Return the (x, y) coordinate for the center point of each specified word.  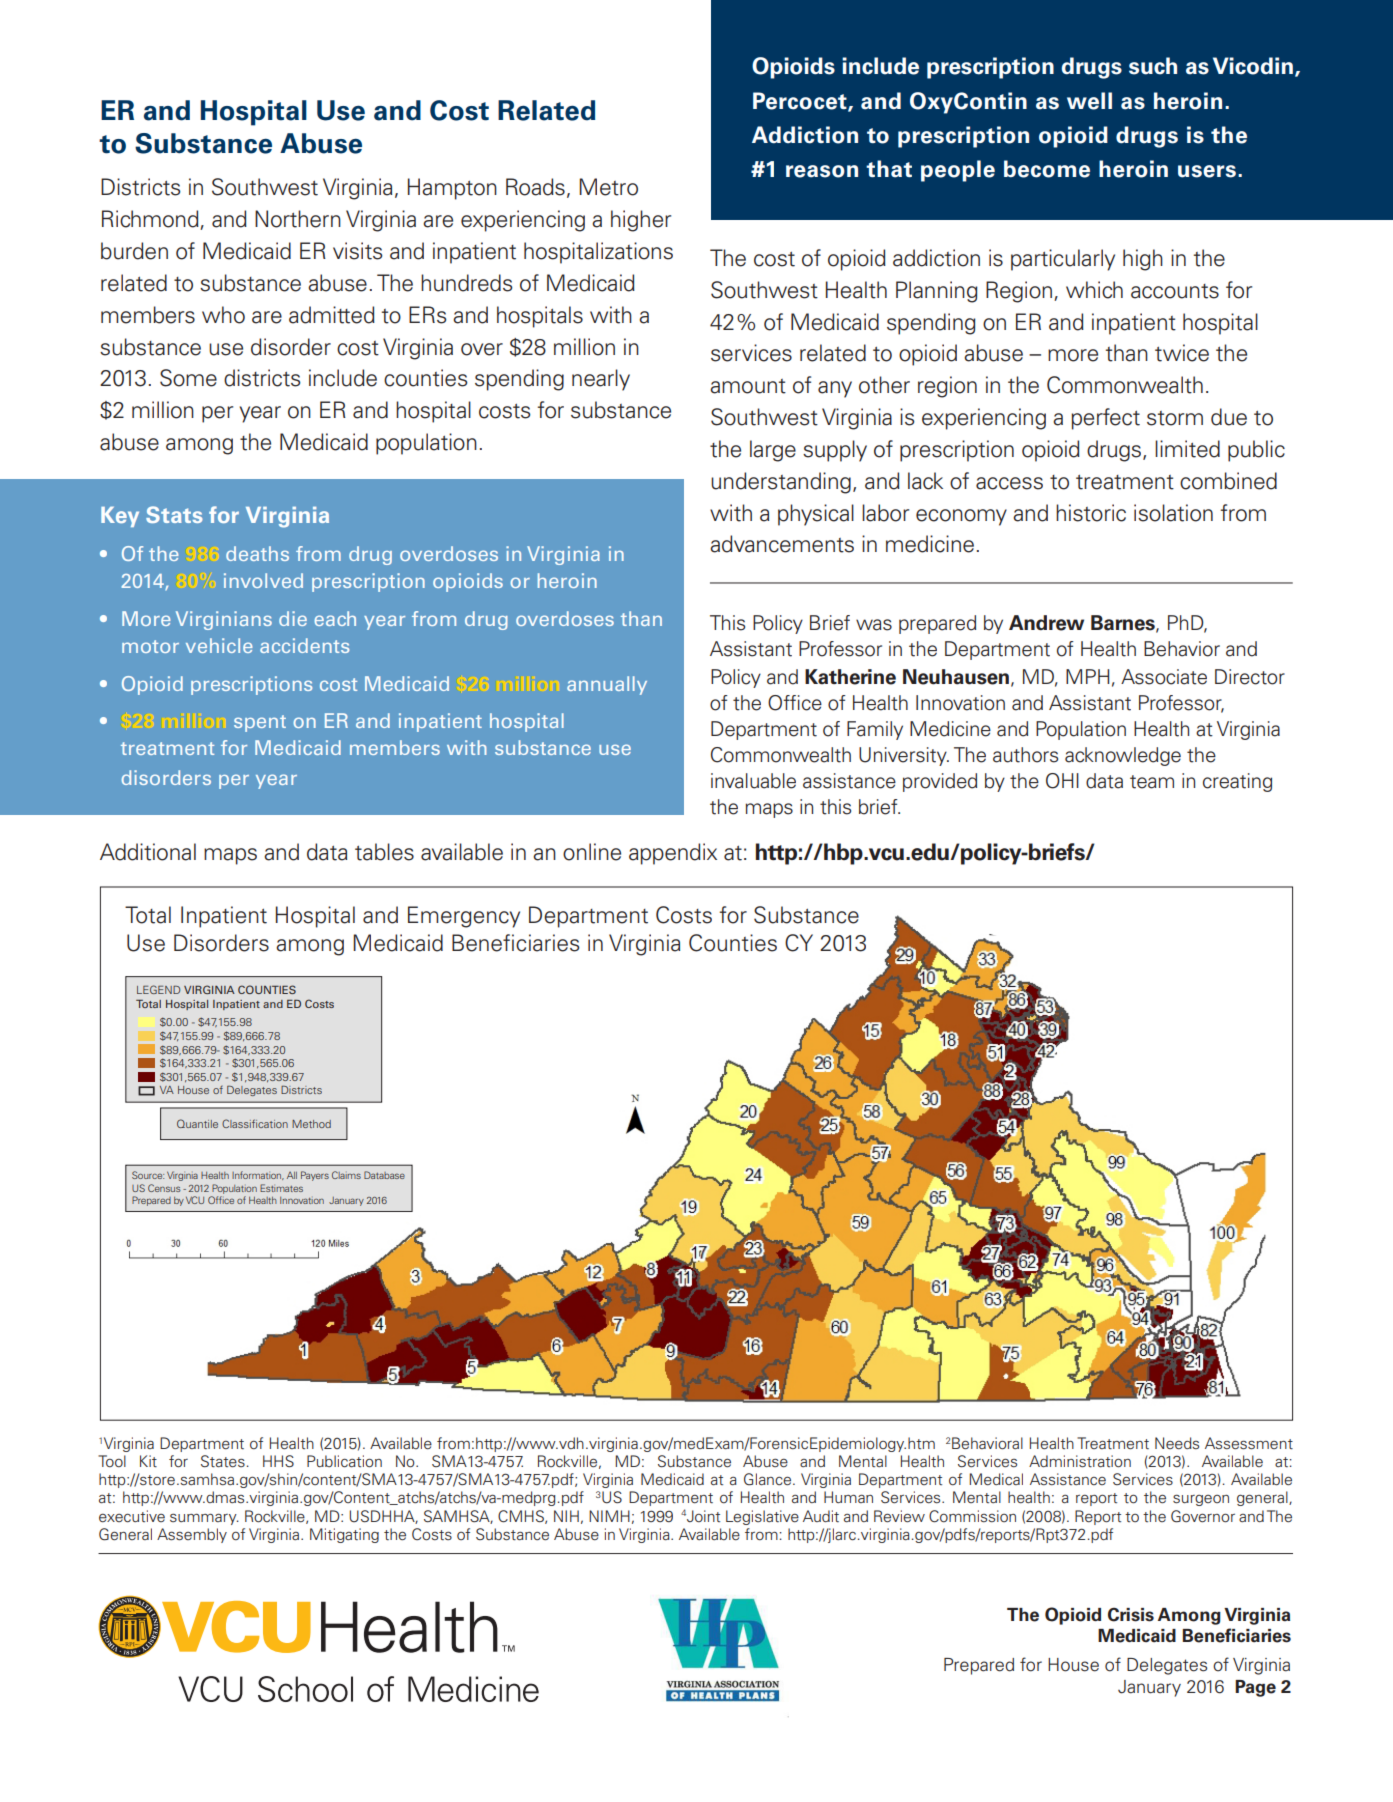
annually (607, 685)
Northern (298, 219)
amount (748, 386)
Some (188, 378)
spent (260, 723)
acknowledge (1123, 756)
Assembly (192, 1535)
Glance (769, 1479)
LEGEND (158, 989)
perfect (1105, 419)
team (1152, 782)
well (1089, 101)
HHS (278, 1461)
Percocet (801, 101)
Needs (1177, 1443)
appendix (673, 854)
